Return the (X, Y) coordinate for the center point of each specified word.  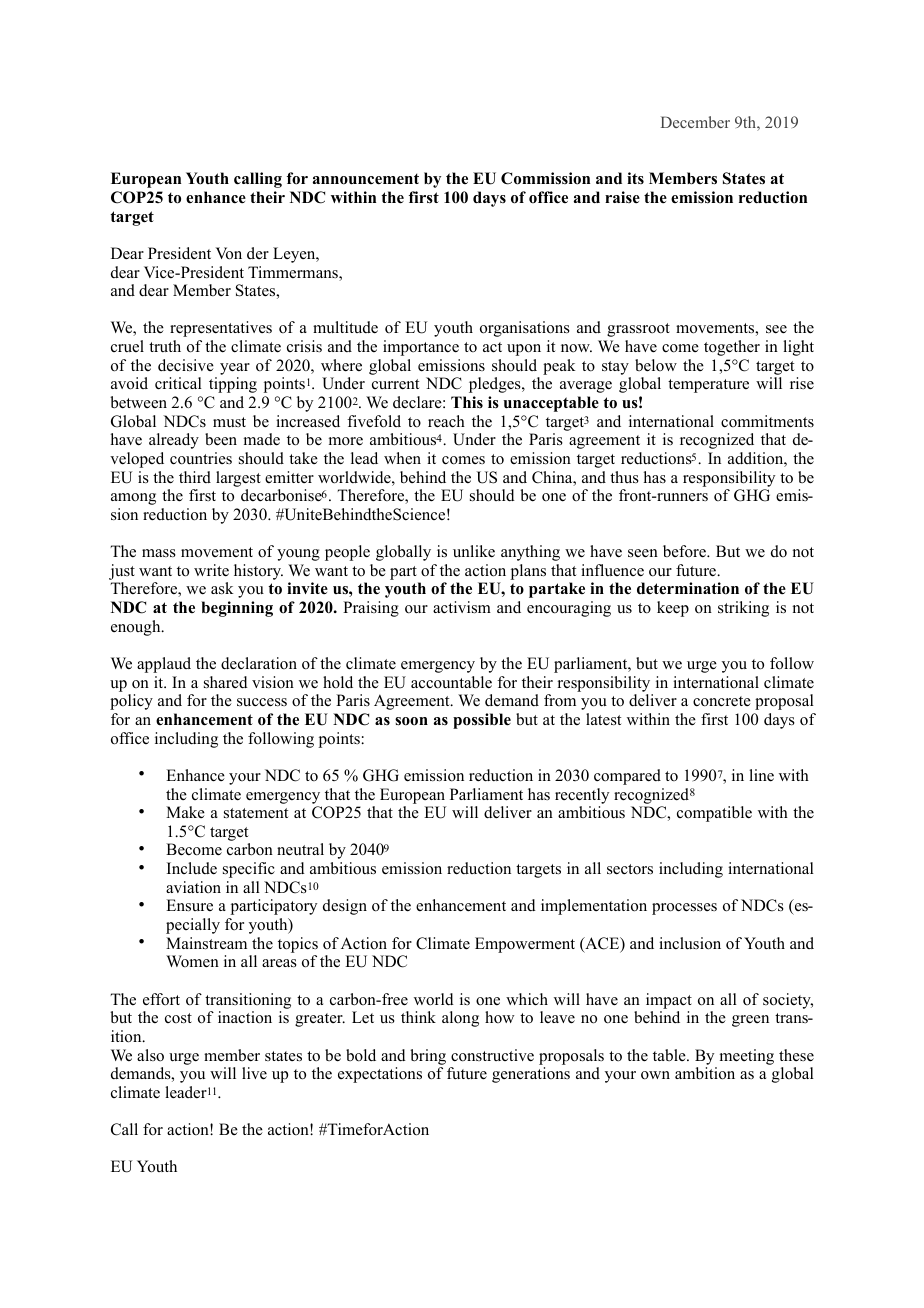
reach (446, 421)
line (761, 775)
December (695, 122)
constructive (492, 1055)
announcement (366, 179)
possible (482, 721)
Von (229, 253)
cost (178, 1018)
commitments (767, 421)
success (262, 702)
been (221, 439)
